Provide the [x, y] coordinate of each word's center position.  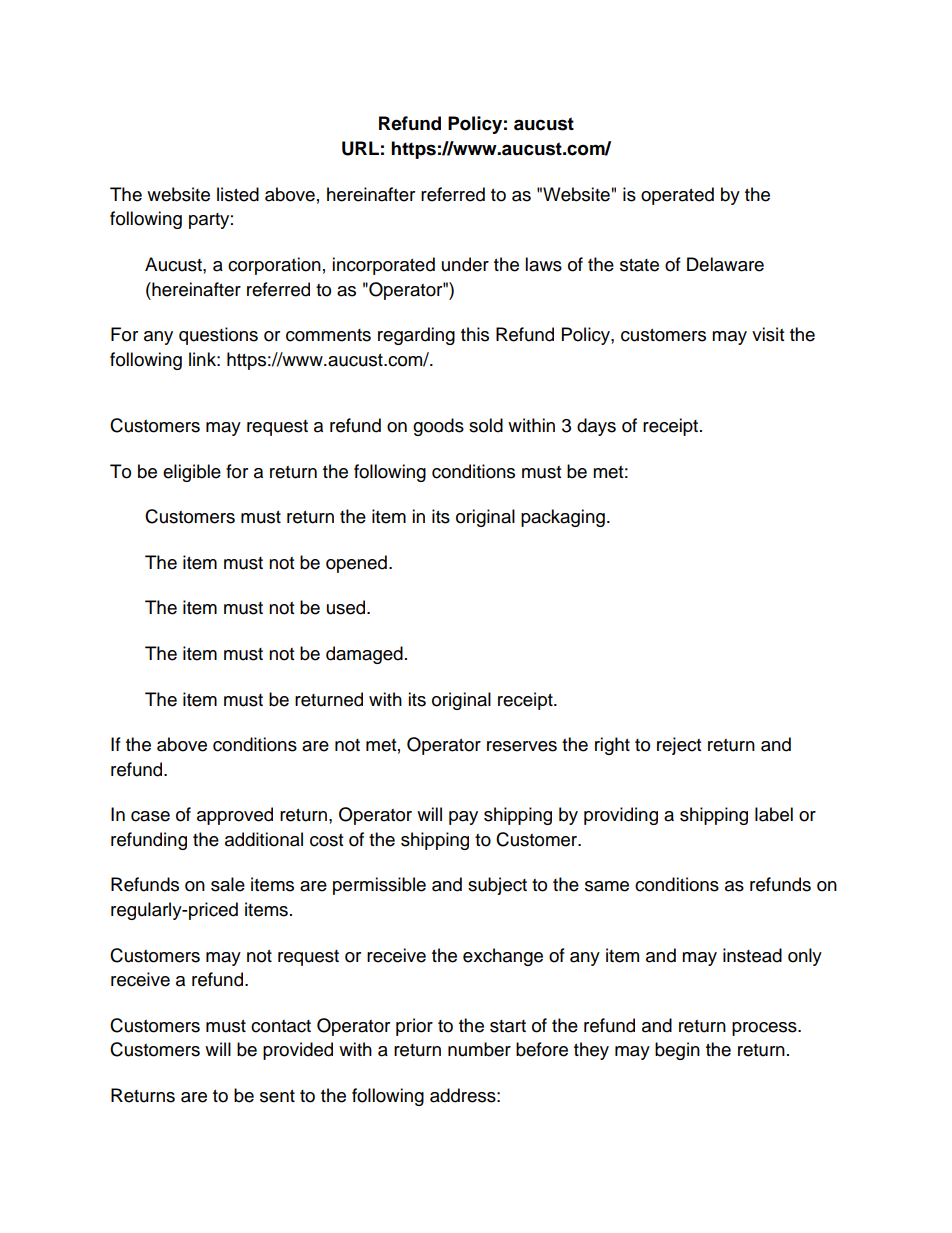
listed [238, 194]
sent [277, 1096]
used [347, 607]
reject [679, 746]
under [465, 264]
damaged [364, 655]
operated [677, 196]
